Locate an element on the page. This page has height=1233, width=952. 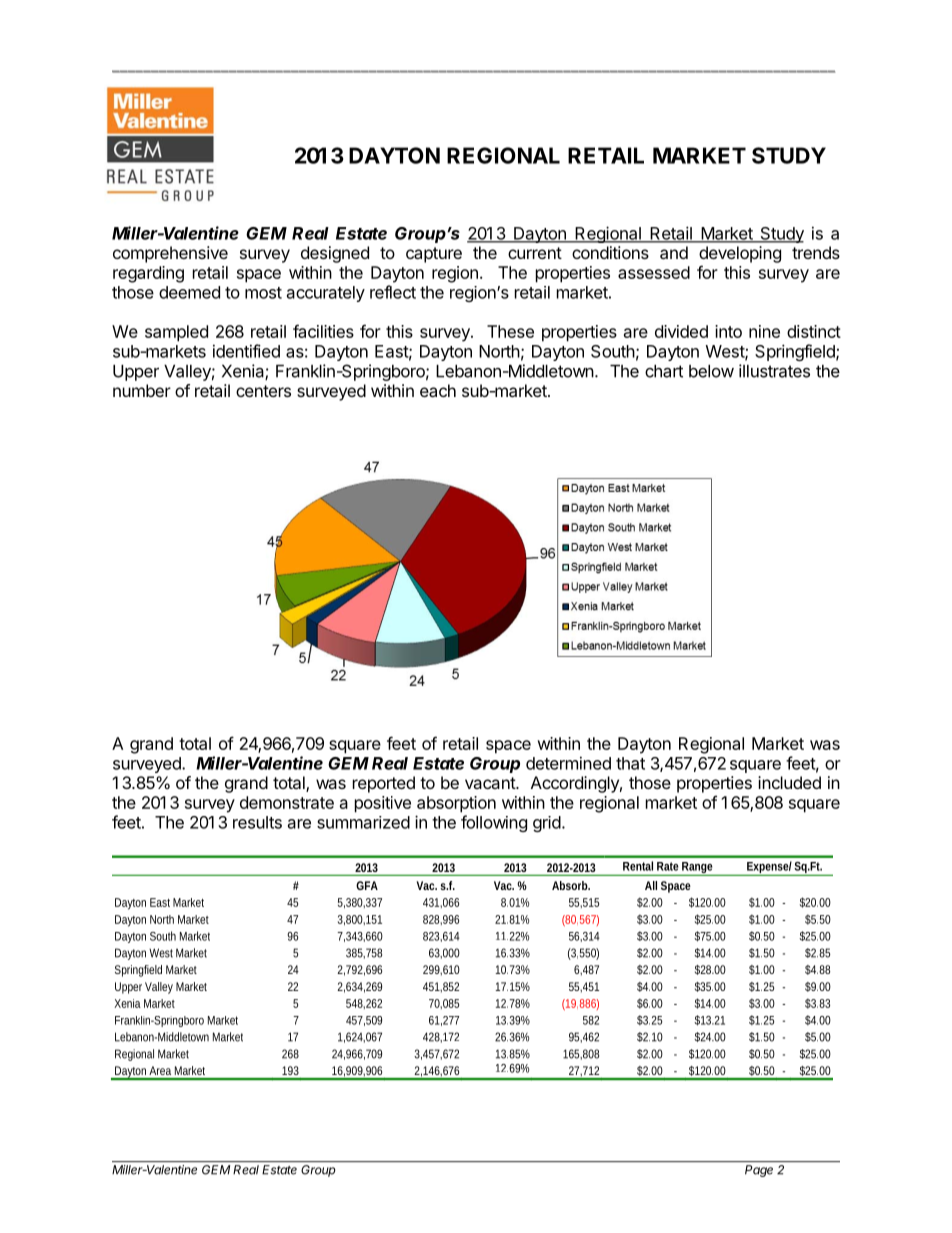
Rental is located at coordinates (638, 866).
